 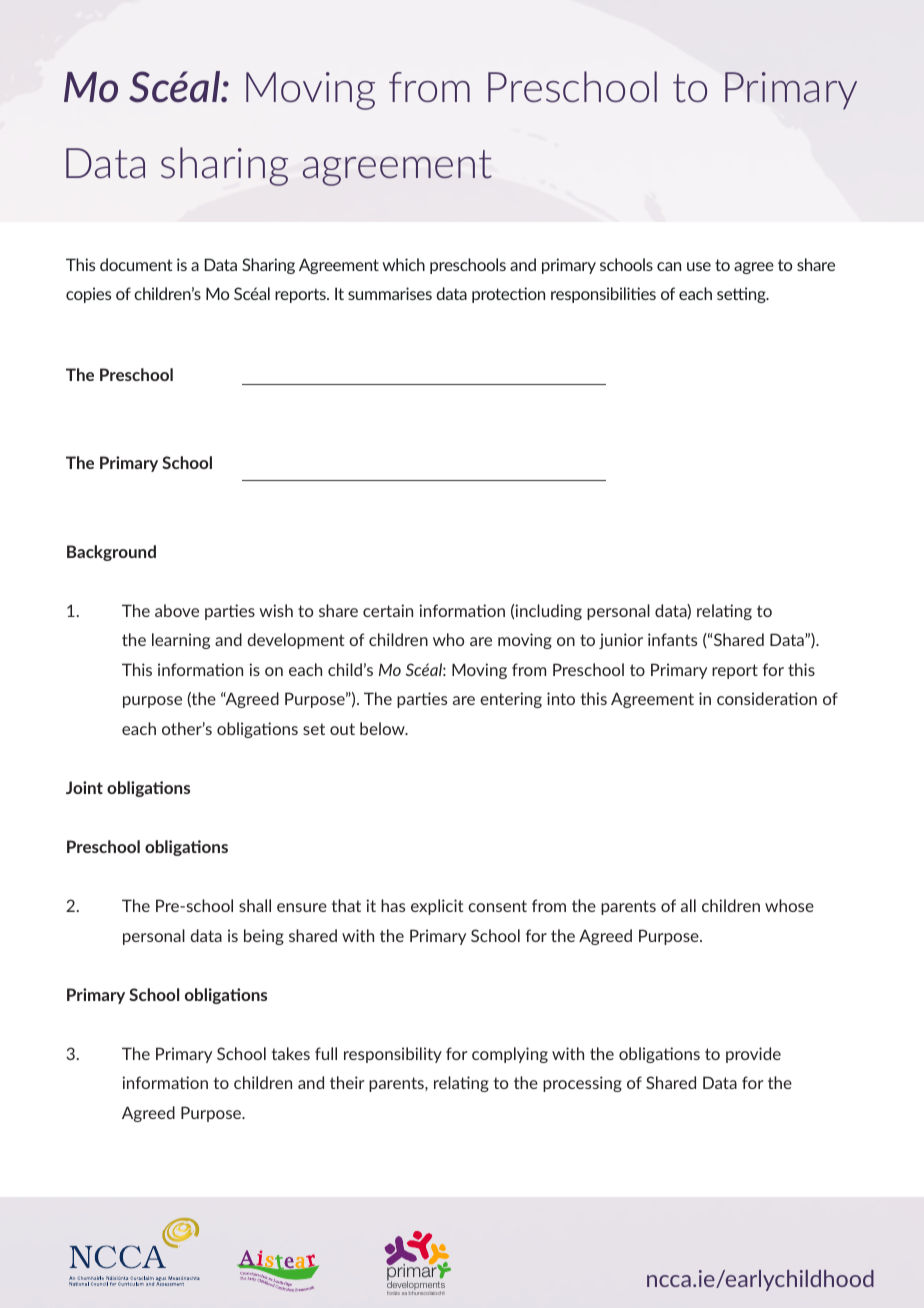 I want to click on infants, so click(x=672, y=639).
